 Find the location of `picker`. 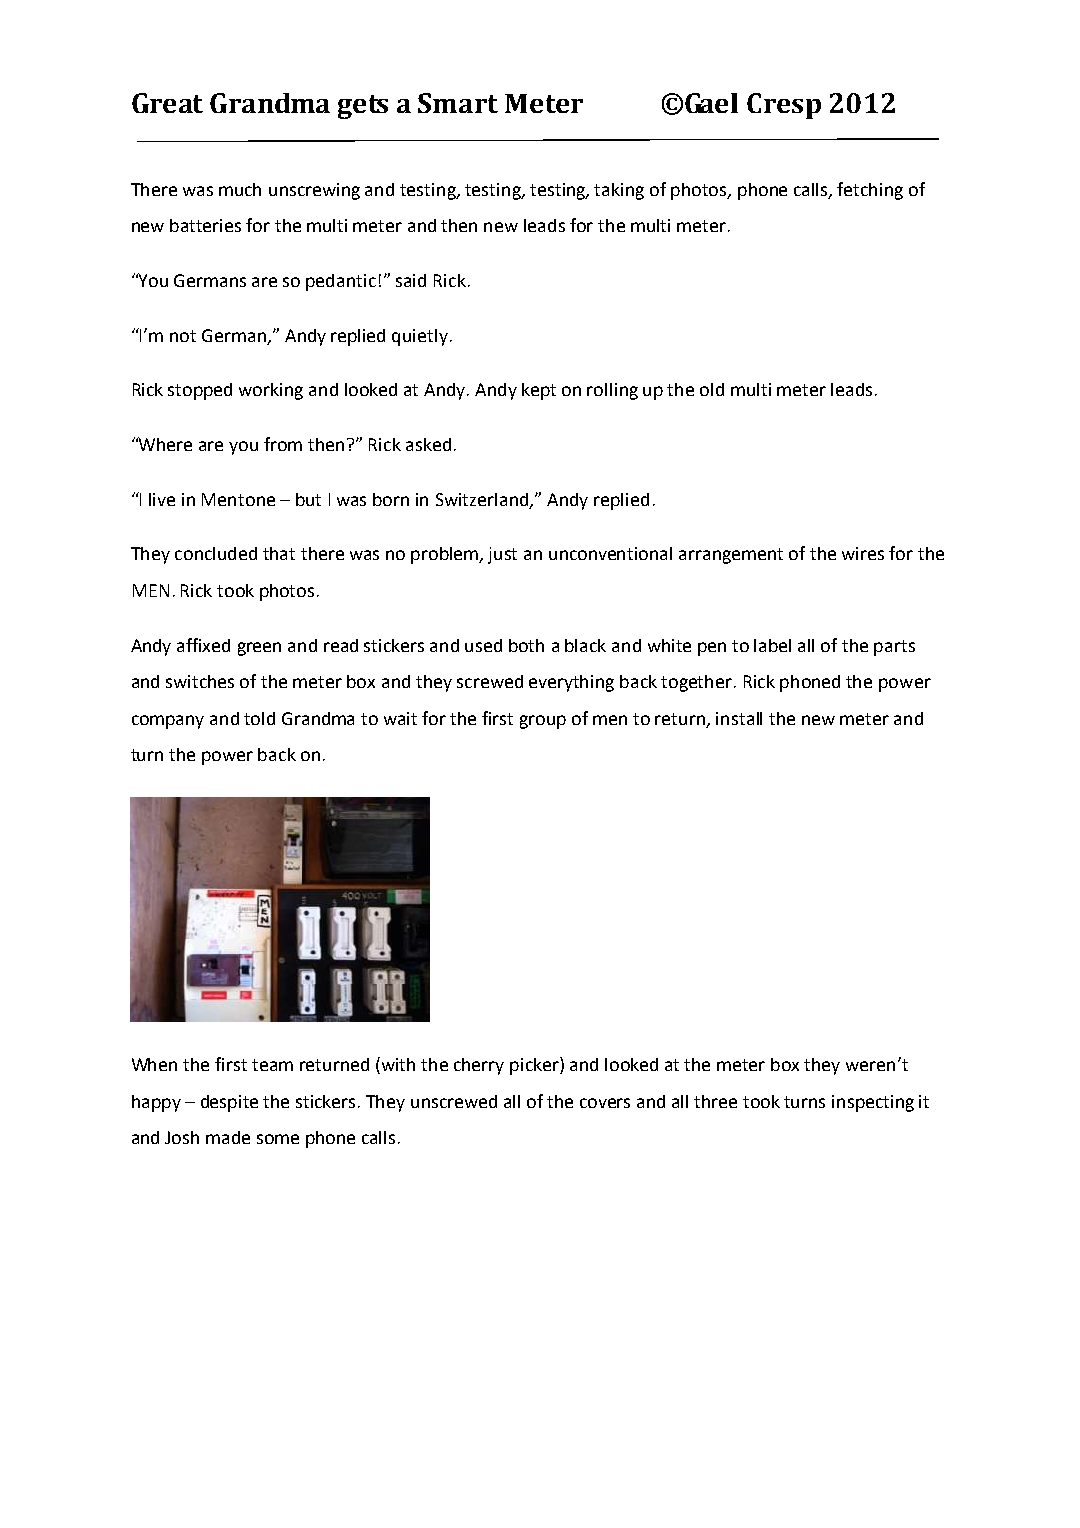

picker is located at coordinates (535, 1066).
